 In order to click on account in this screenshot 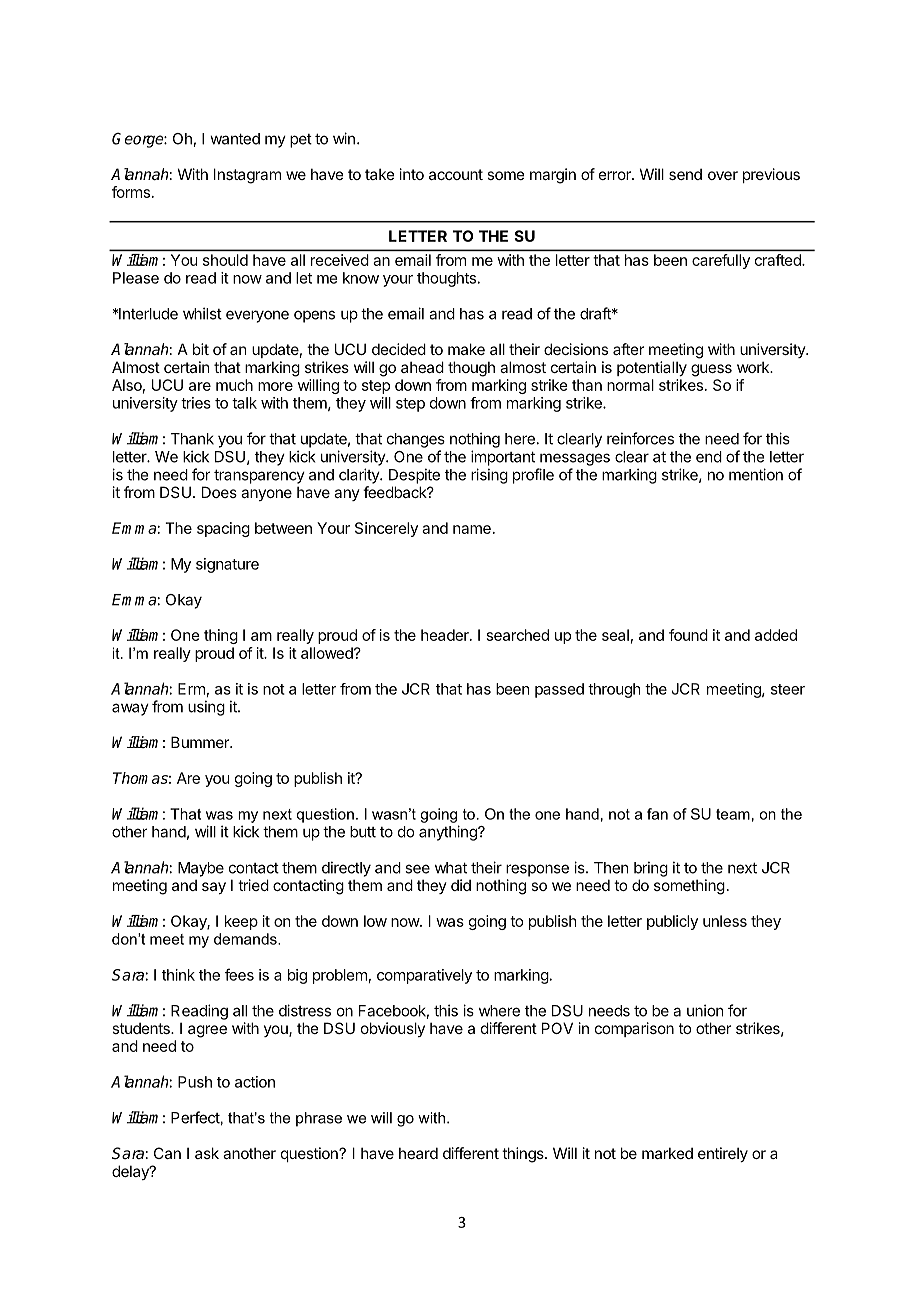, I will do `click(456, 174)`.
